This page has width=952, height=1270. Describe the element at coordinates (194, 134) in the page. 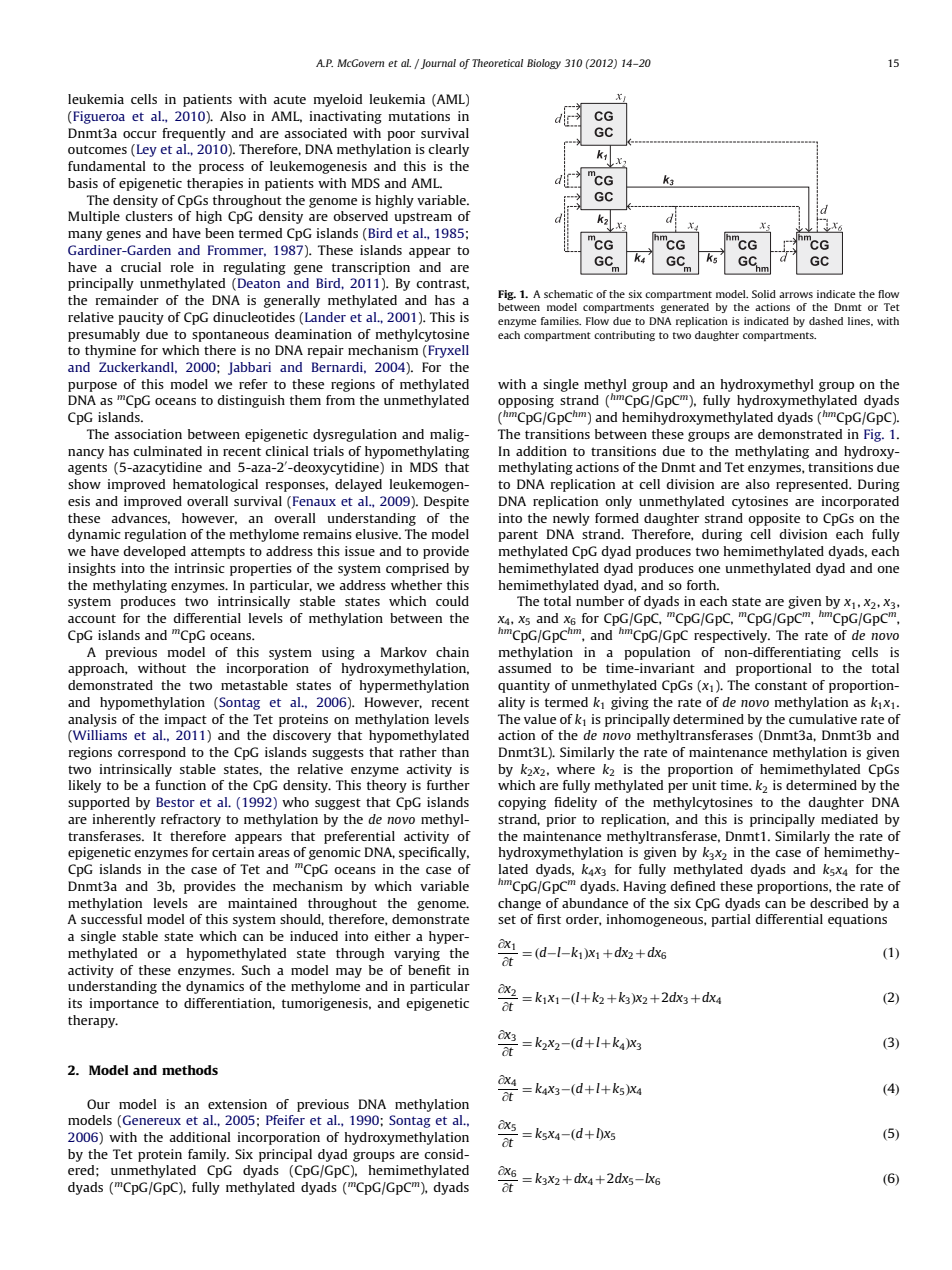

I see `frequently` at that location.
